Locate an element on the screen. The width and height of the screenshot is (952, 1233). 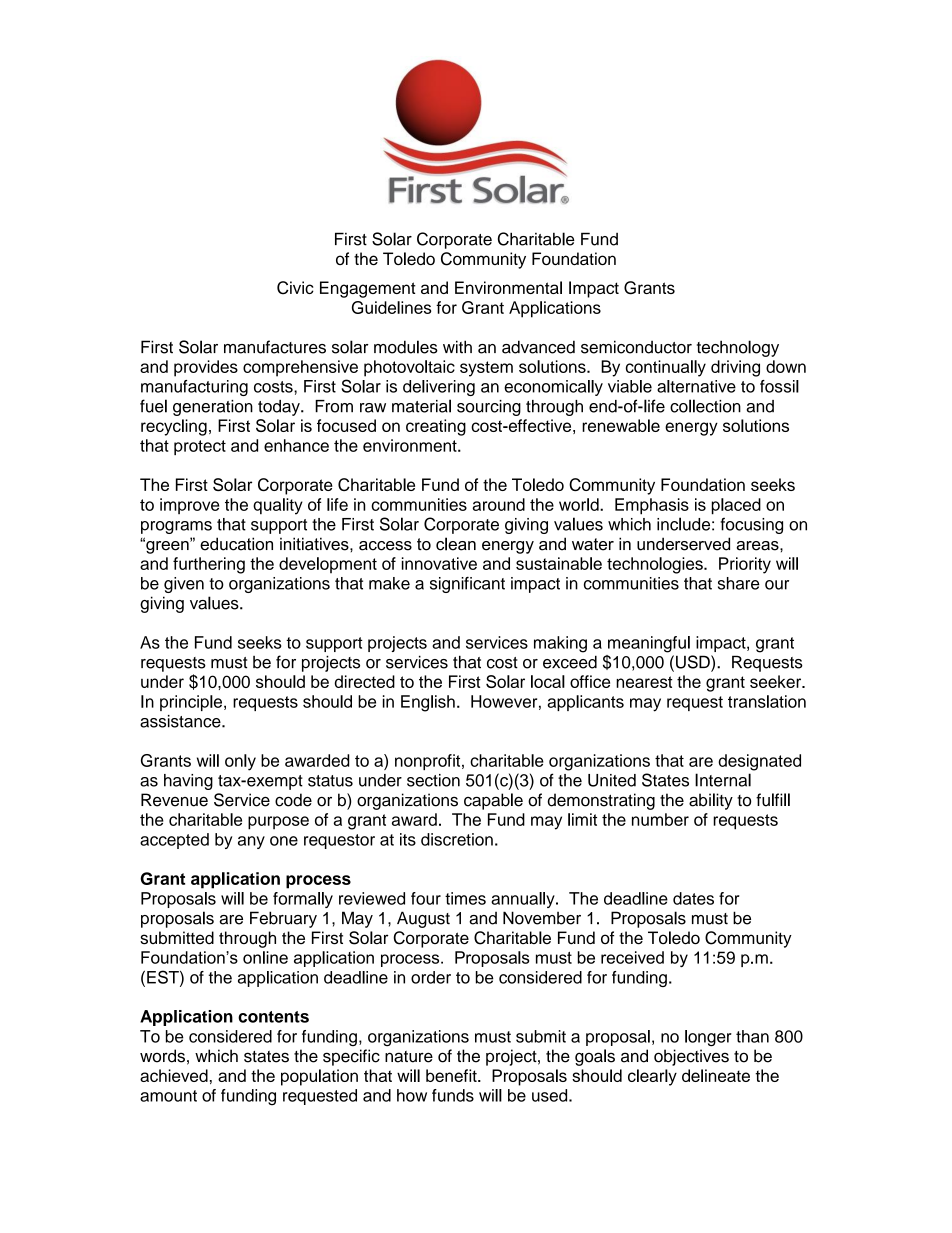
delineate is located at coordinates (716, 1075).
